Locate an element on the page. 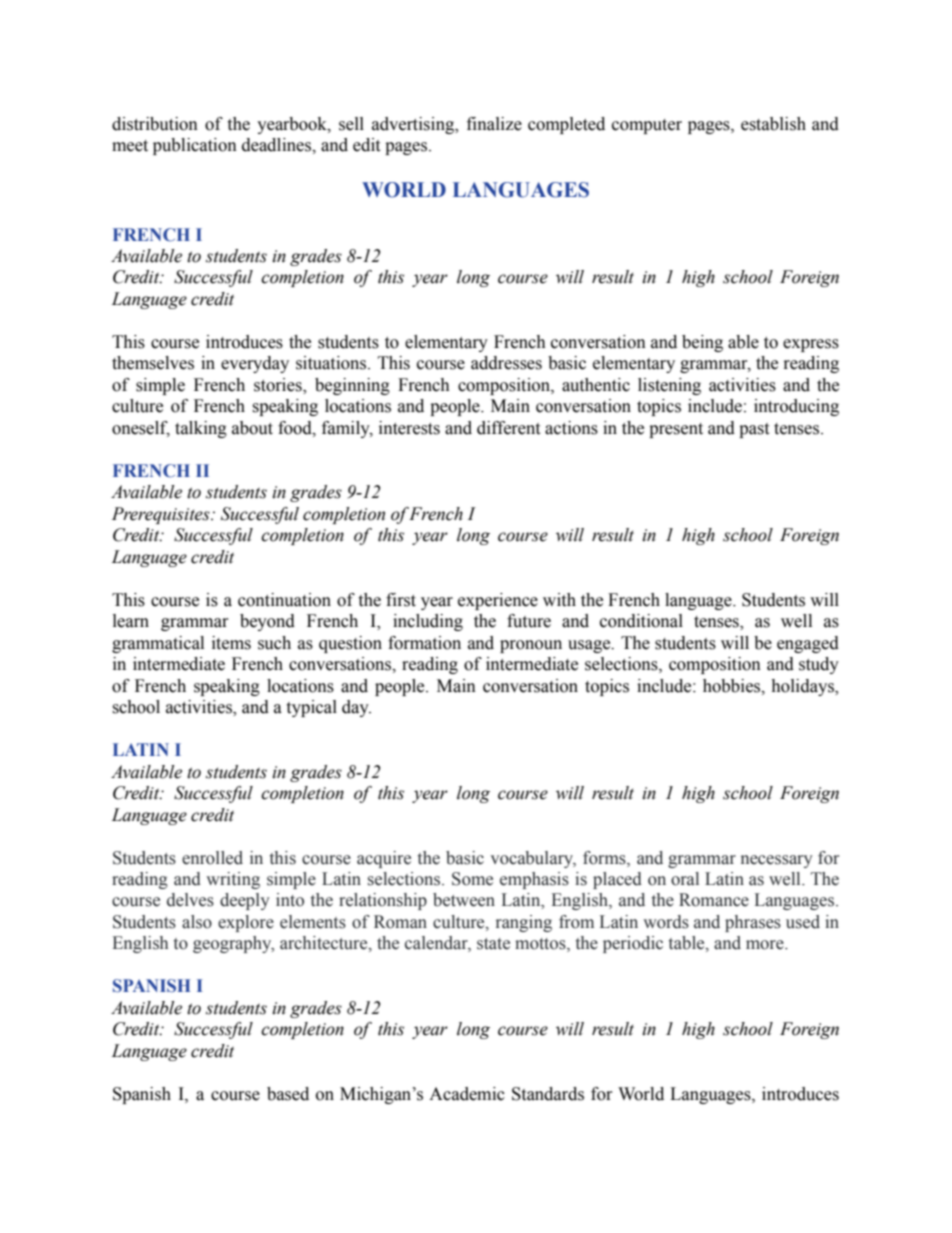 The width and height of the page is (952, 1233). being is located at coordinates (702, 343).
